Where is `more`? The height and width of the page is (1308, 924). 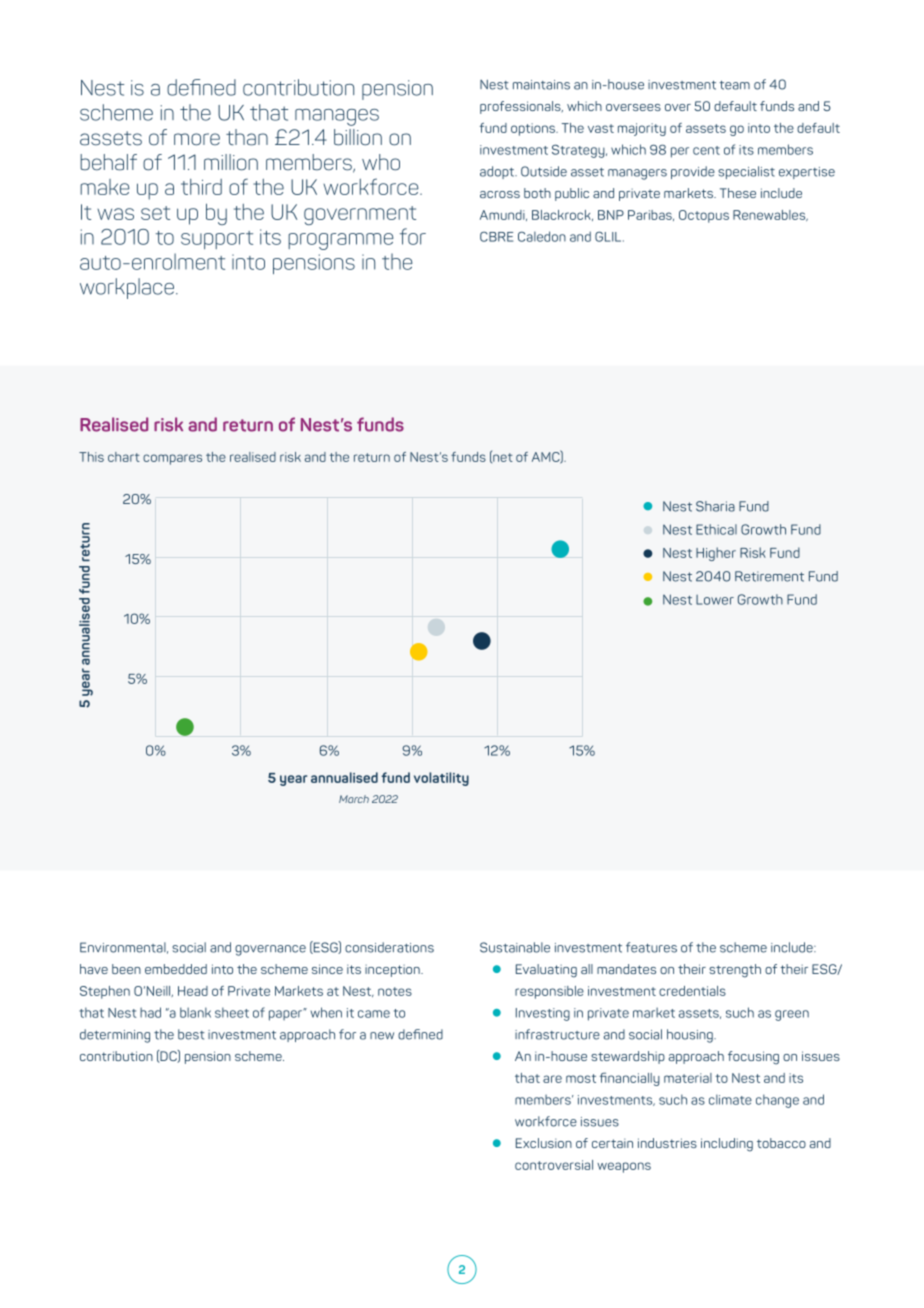
more is located at coordinates (197, 139).
